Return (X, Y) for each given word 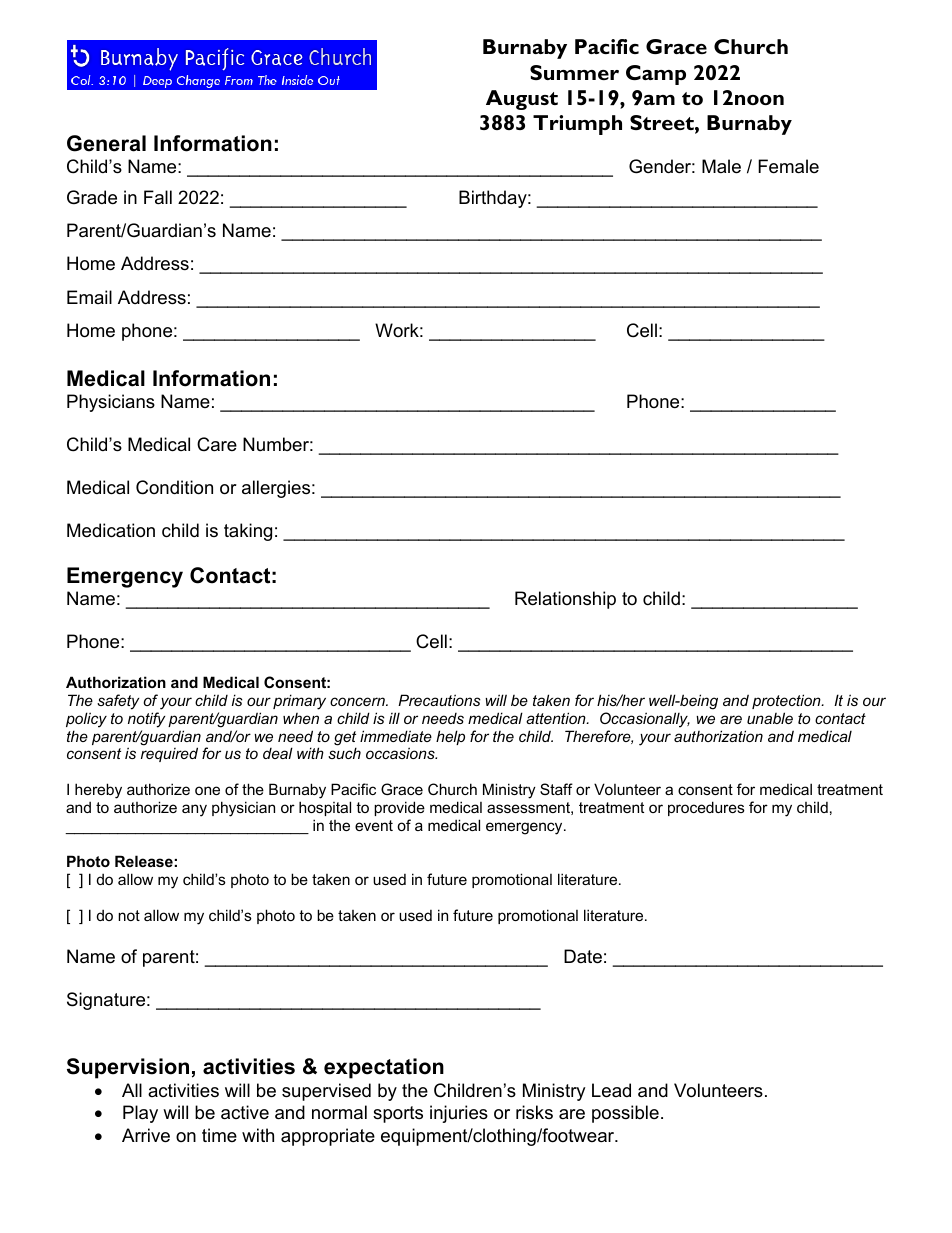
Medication (111, 530)
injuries (459, 1114)
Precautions (439, 700)
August (522, 100)
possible (625, 1114)
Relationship (565, 600)
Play (140, 1114)
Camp (656, 75)
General (106, 143)
